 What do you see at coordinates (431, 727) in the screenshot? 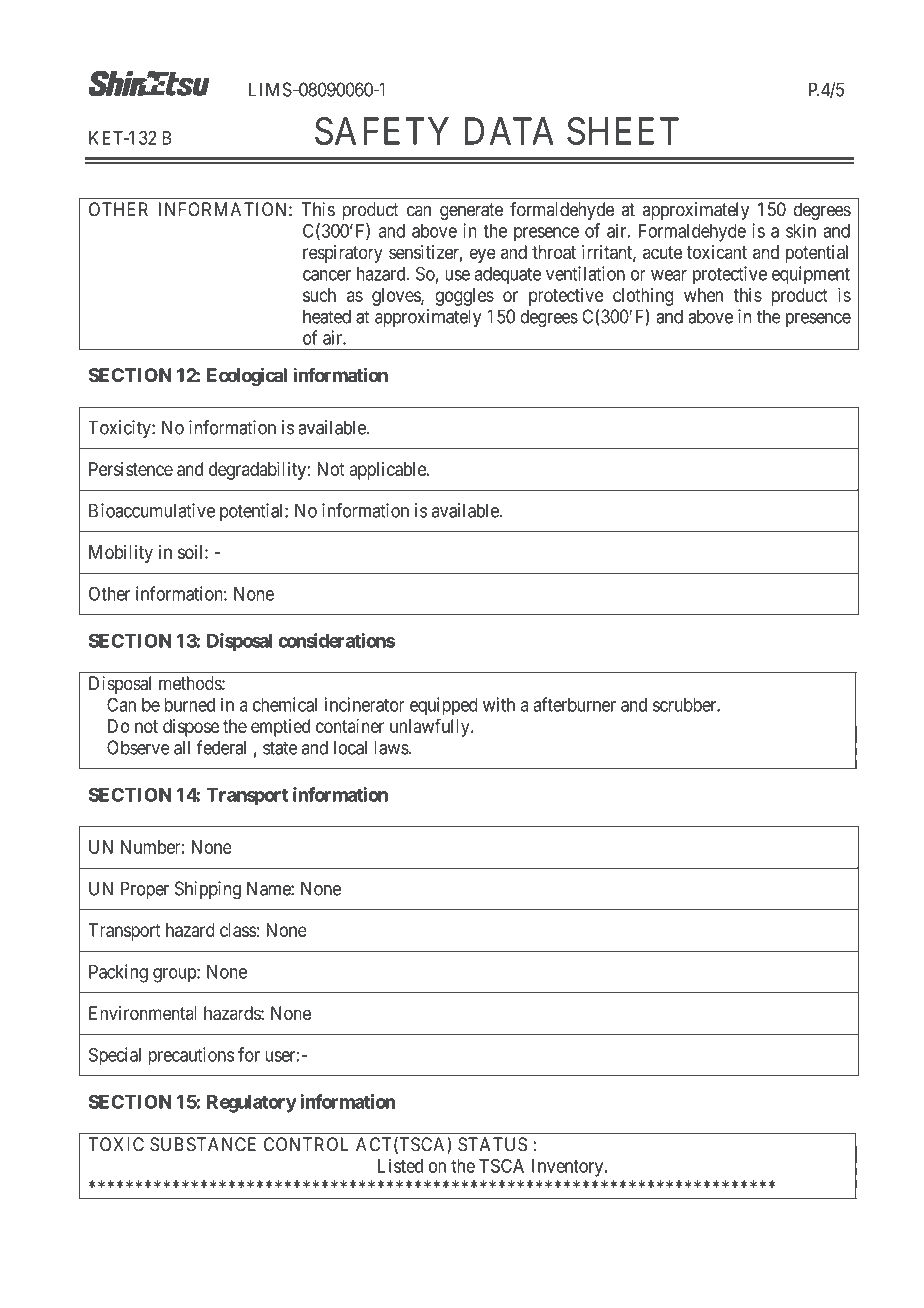
I see `unlawfully` at bounding box center [431, 727].
